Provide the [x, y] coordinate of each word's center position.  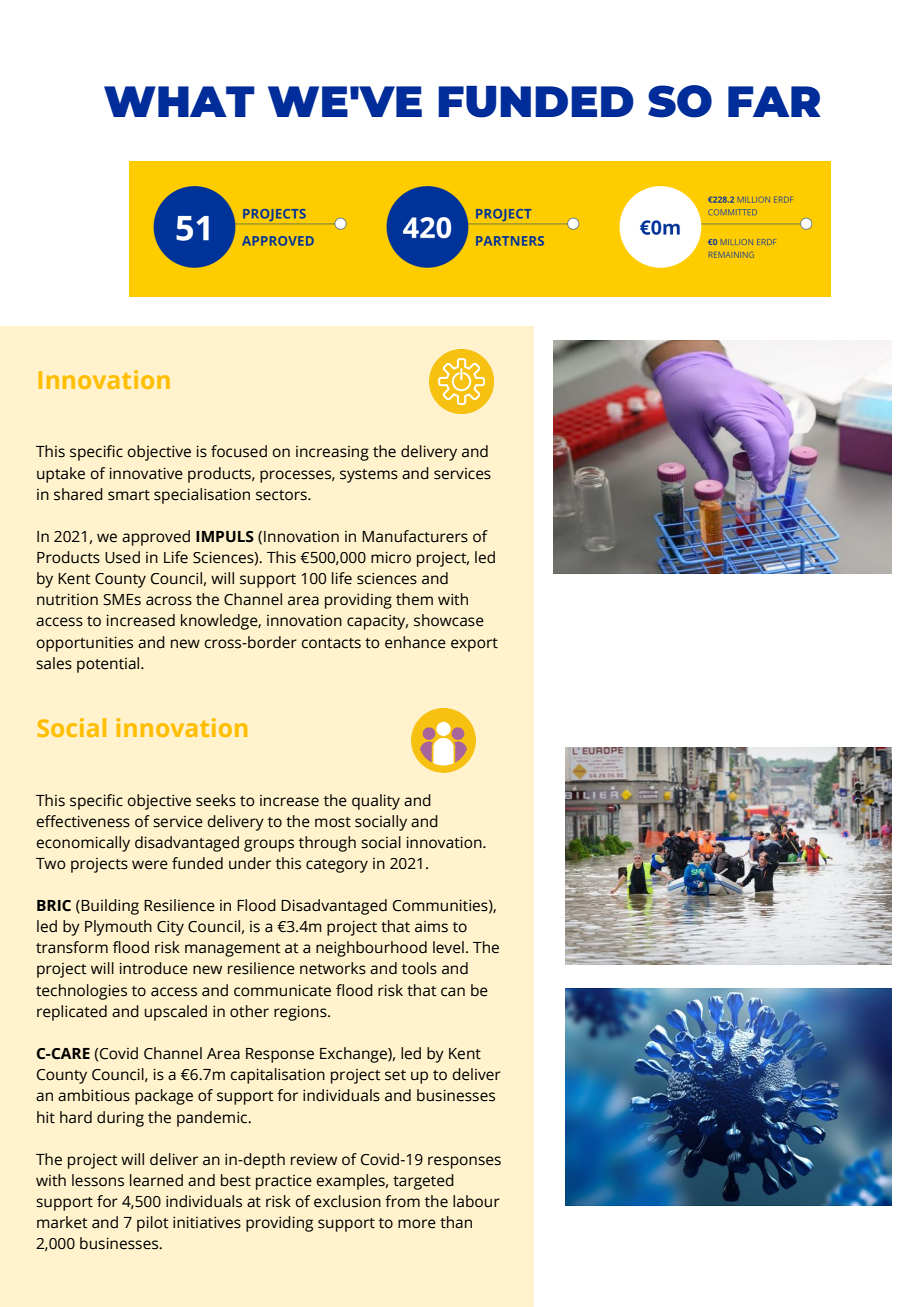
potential [109, 665]
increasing [332, 453]
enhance [415, 642]
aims [431, 927]
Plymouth [118, 928]
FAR [774, 101]
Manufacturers [415, 536]
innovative [146, 473]
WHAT [179, 101]
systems [369, 476]
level [448, 947]
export [474, 645]
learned [156, 1180]
